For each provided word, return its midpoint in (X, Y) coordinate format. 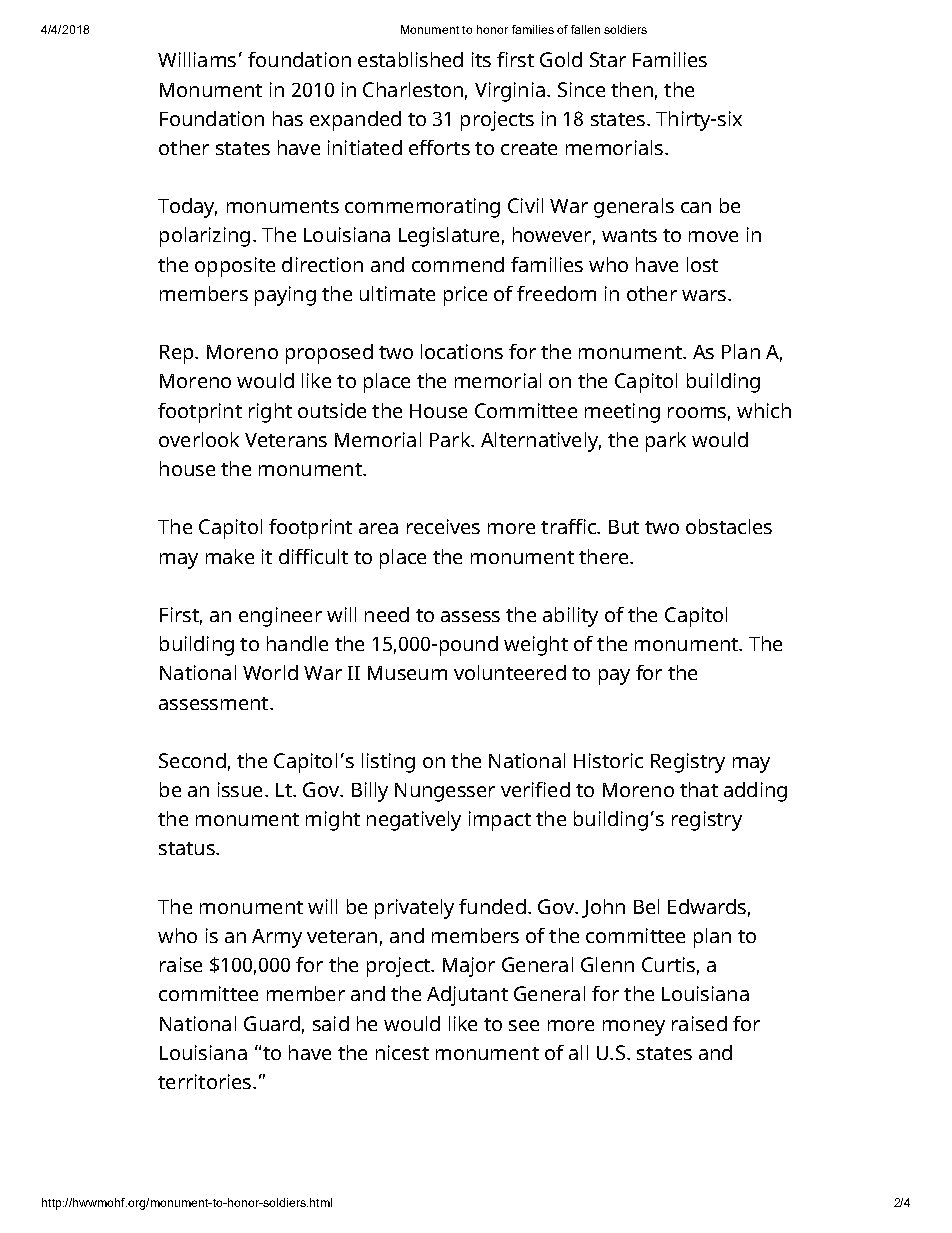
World (270, 672)
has (288, 118)
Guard (272, 1023)
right (270, 413)
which (764, 410)
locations (462, 351)
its (481, 59)
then (632, 89)
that (699, 789)
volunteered (510, 672)
